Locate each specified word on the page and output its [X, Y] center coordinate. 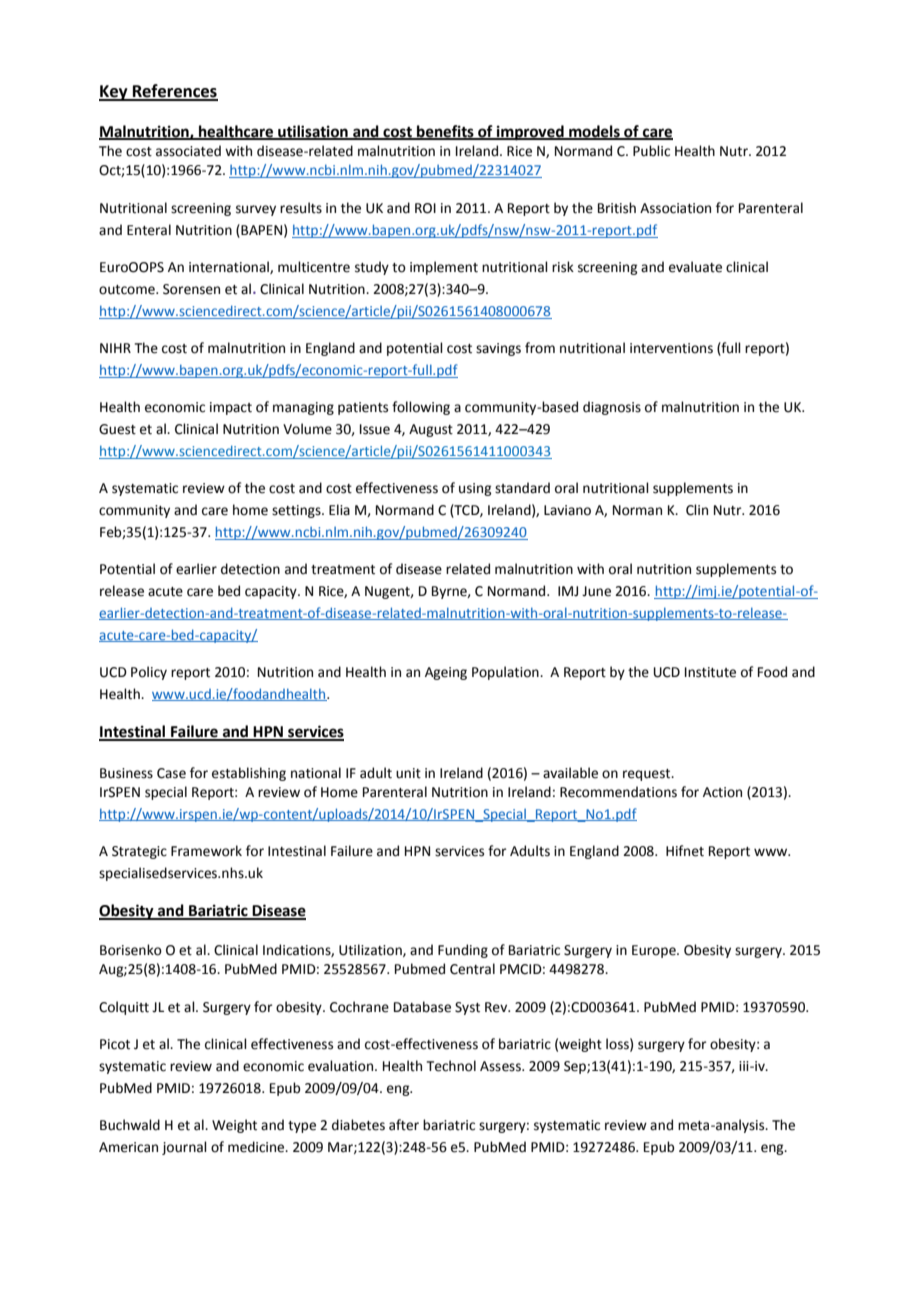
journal [184, 1148]
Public [651, 151]
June [596, 591]
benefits [445, 132]
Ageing [446, 673]
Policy [149, 673]
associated [188, 151]
